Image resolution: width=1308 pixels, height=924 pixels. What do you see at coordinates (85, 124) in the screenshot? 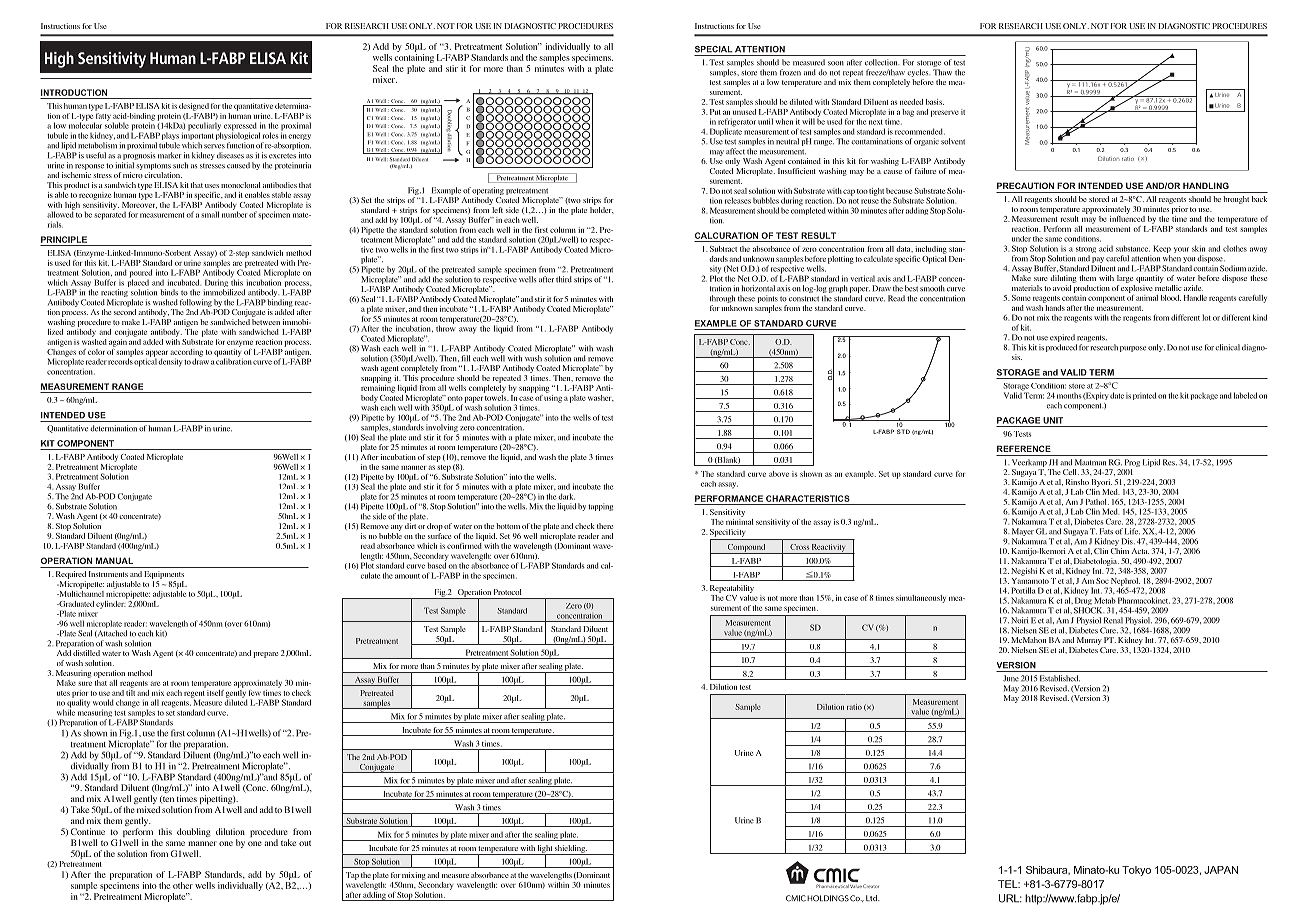
I see `molecular` at bounding box center [85, 124].
